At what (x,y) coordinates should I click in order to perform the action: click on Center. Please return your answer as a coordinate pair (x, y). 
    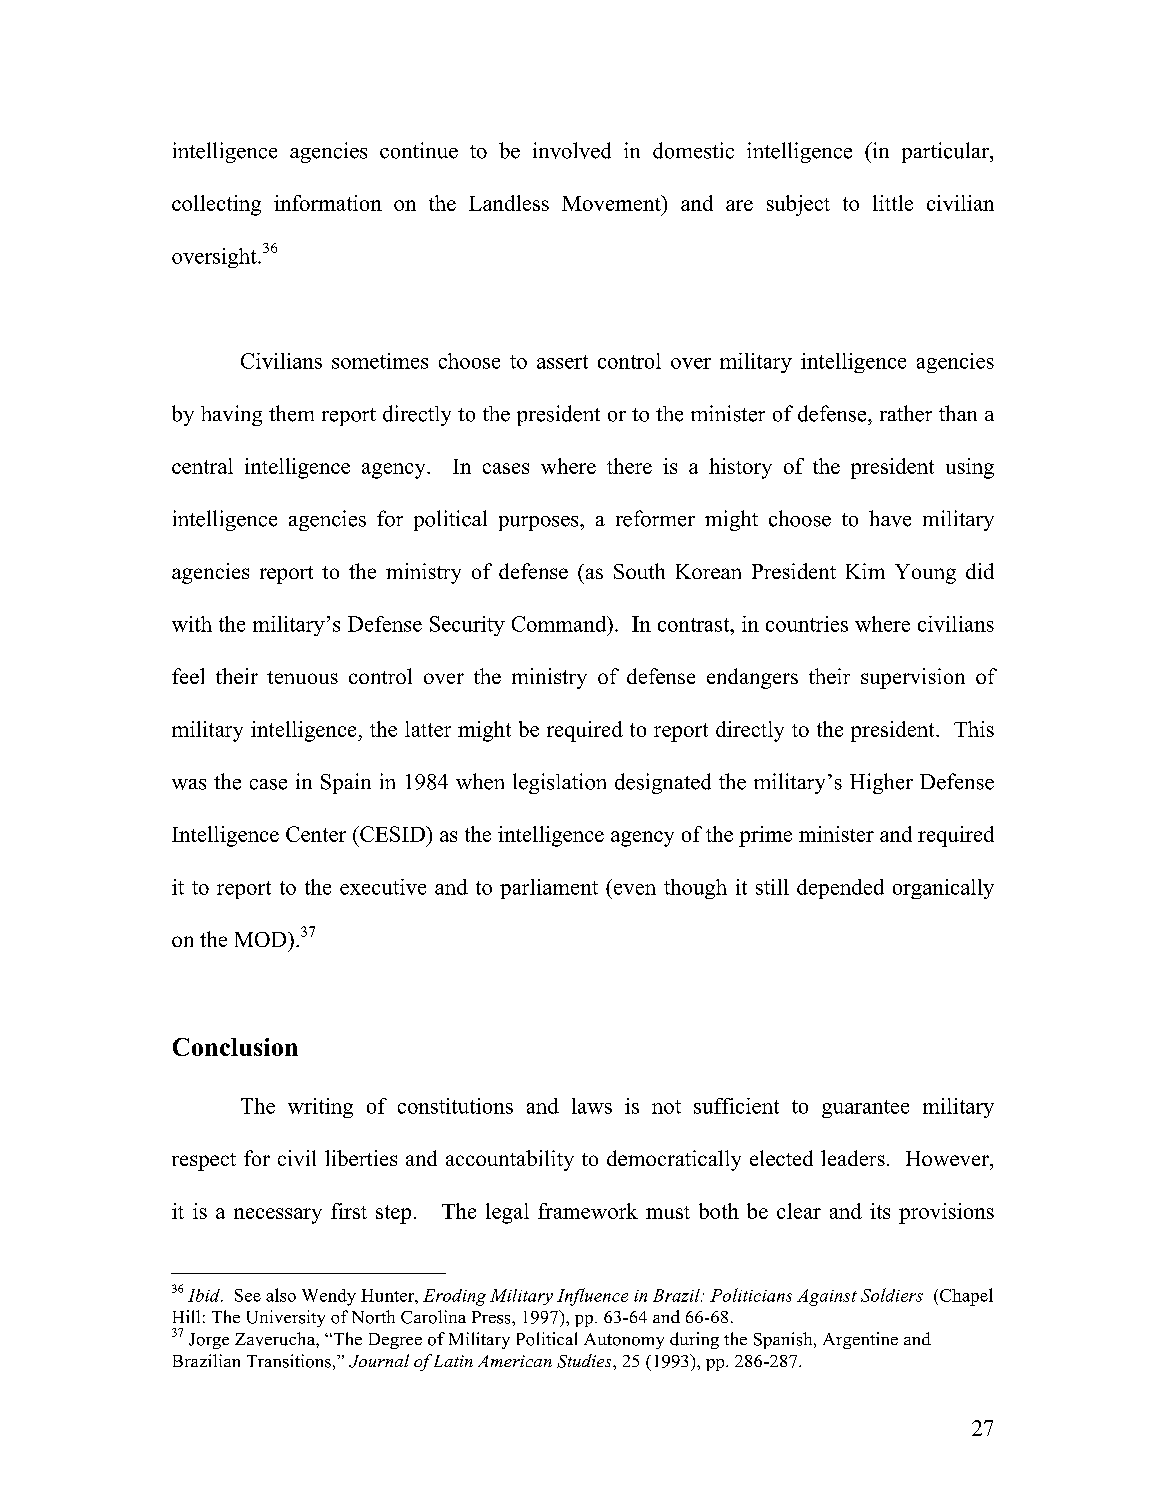
    Looking at the image, I should click on (316, 834).
